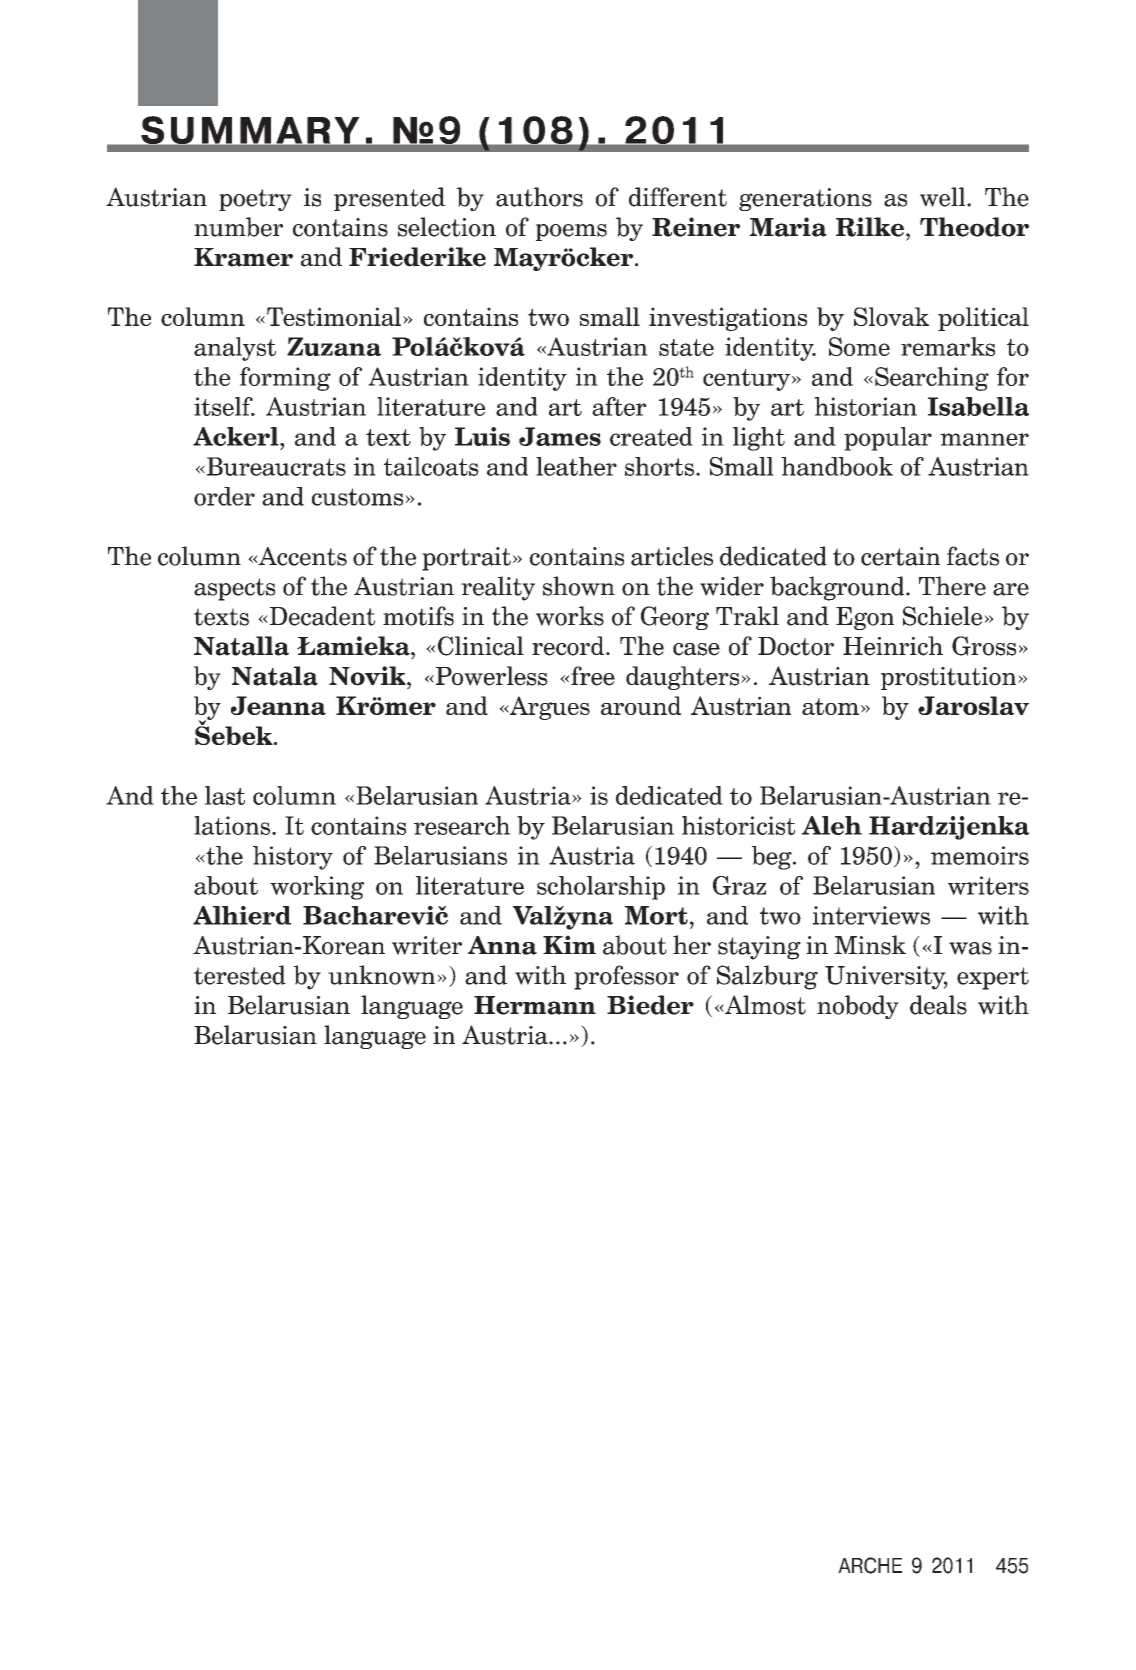 The image size is (1136, 1670). I want to click on shown, so click(579, 586).
